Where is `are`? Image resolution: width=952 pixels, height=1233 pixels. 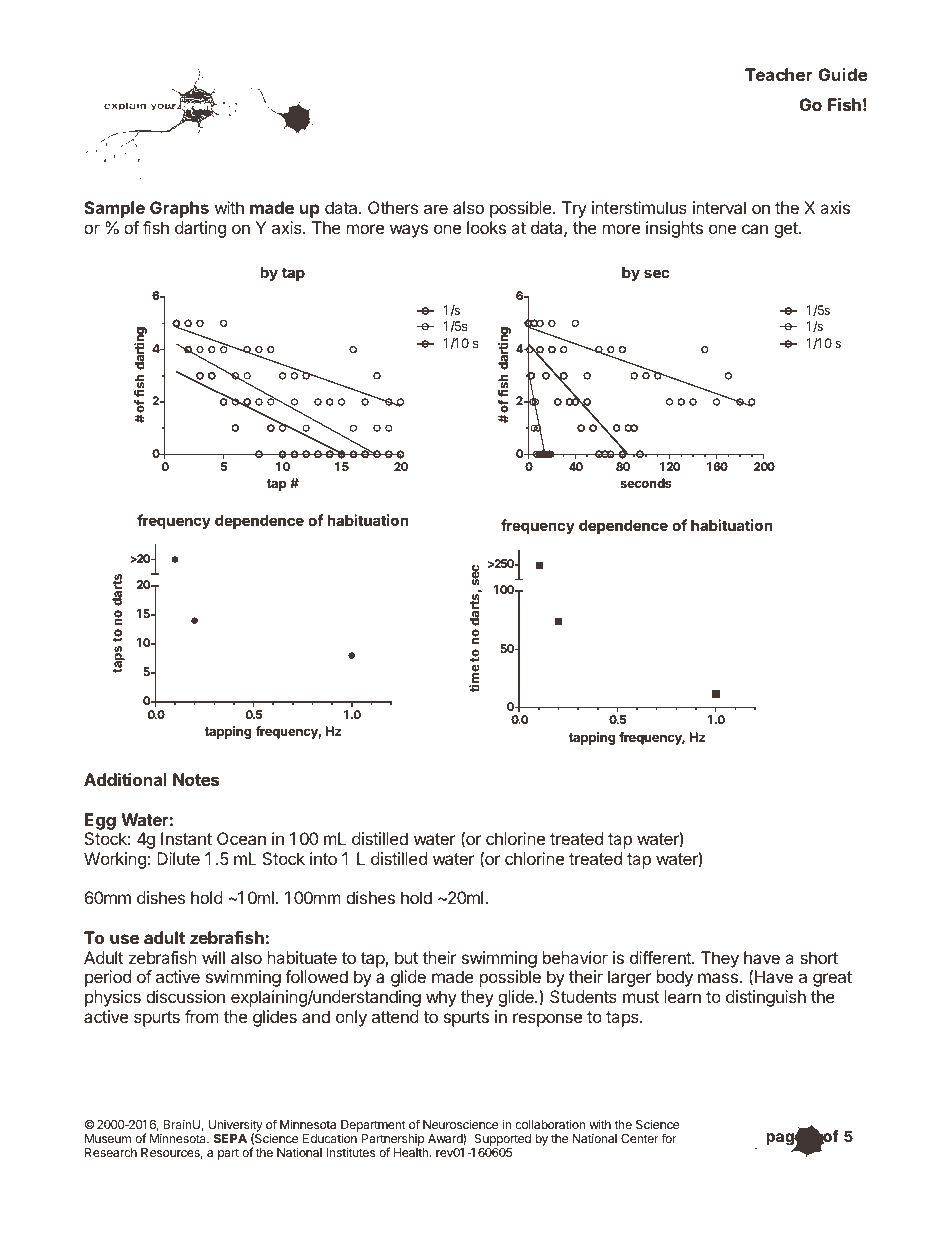 are is located at coordinates (436, 209).
